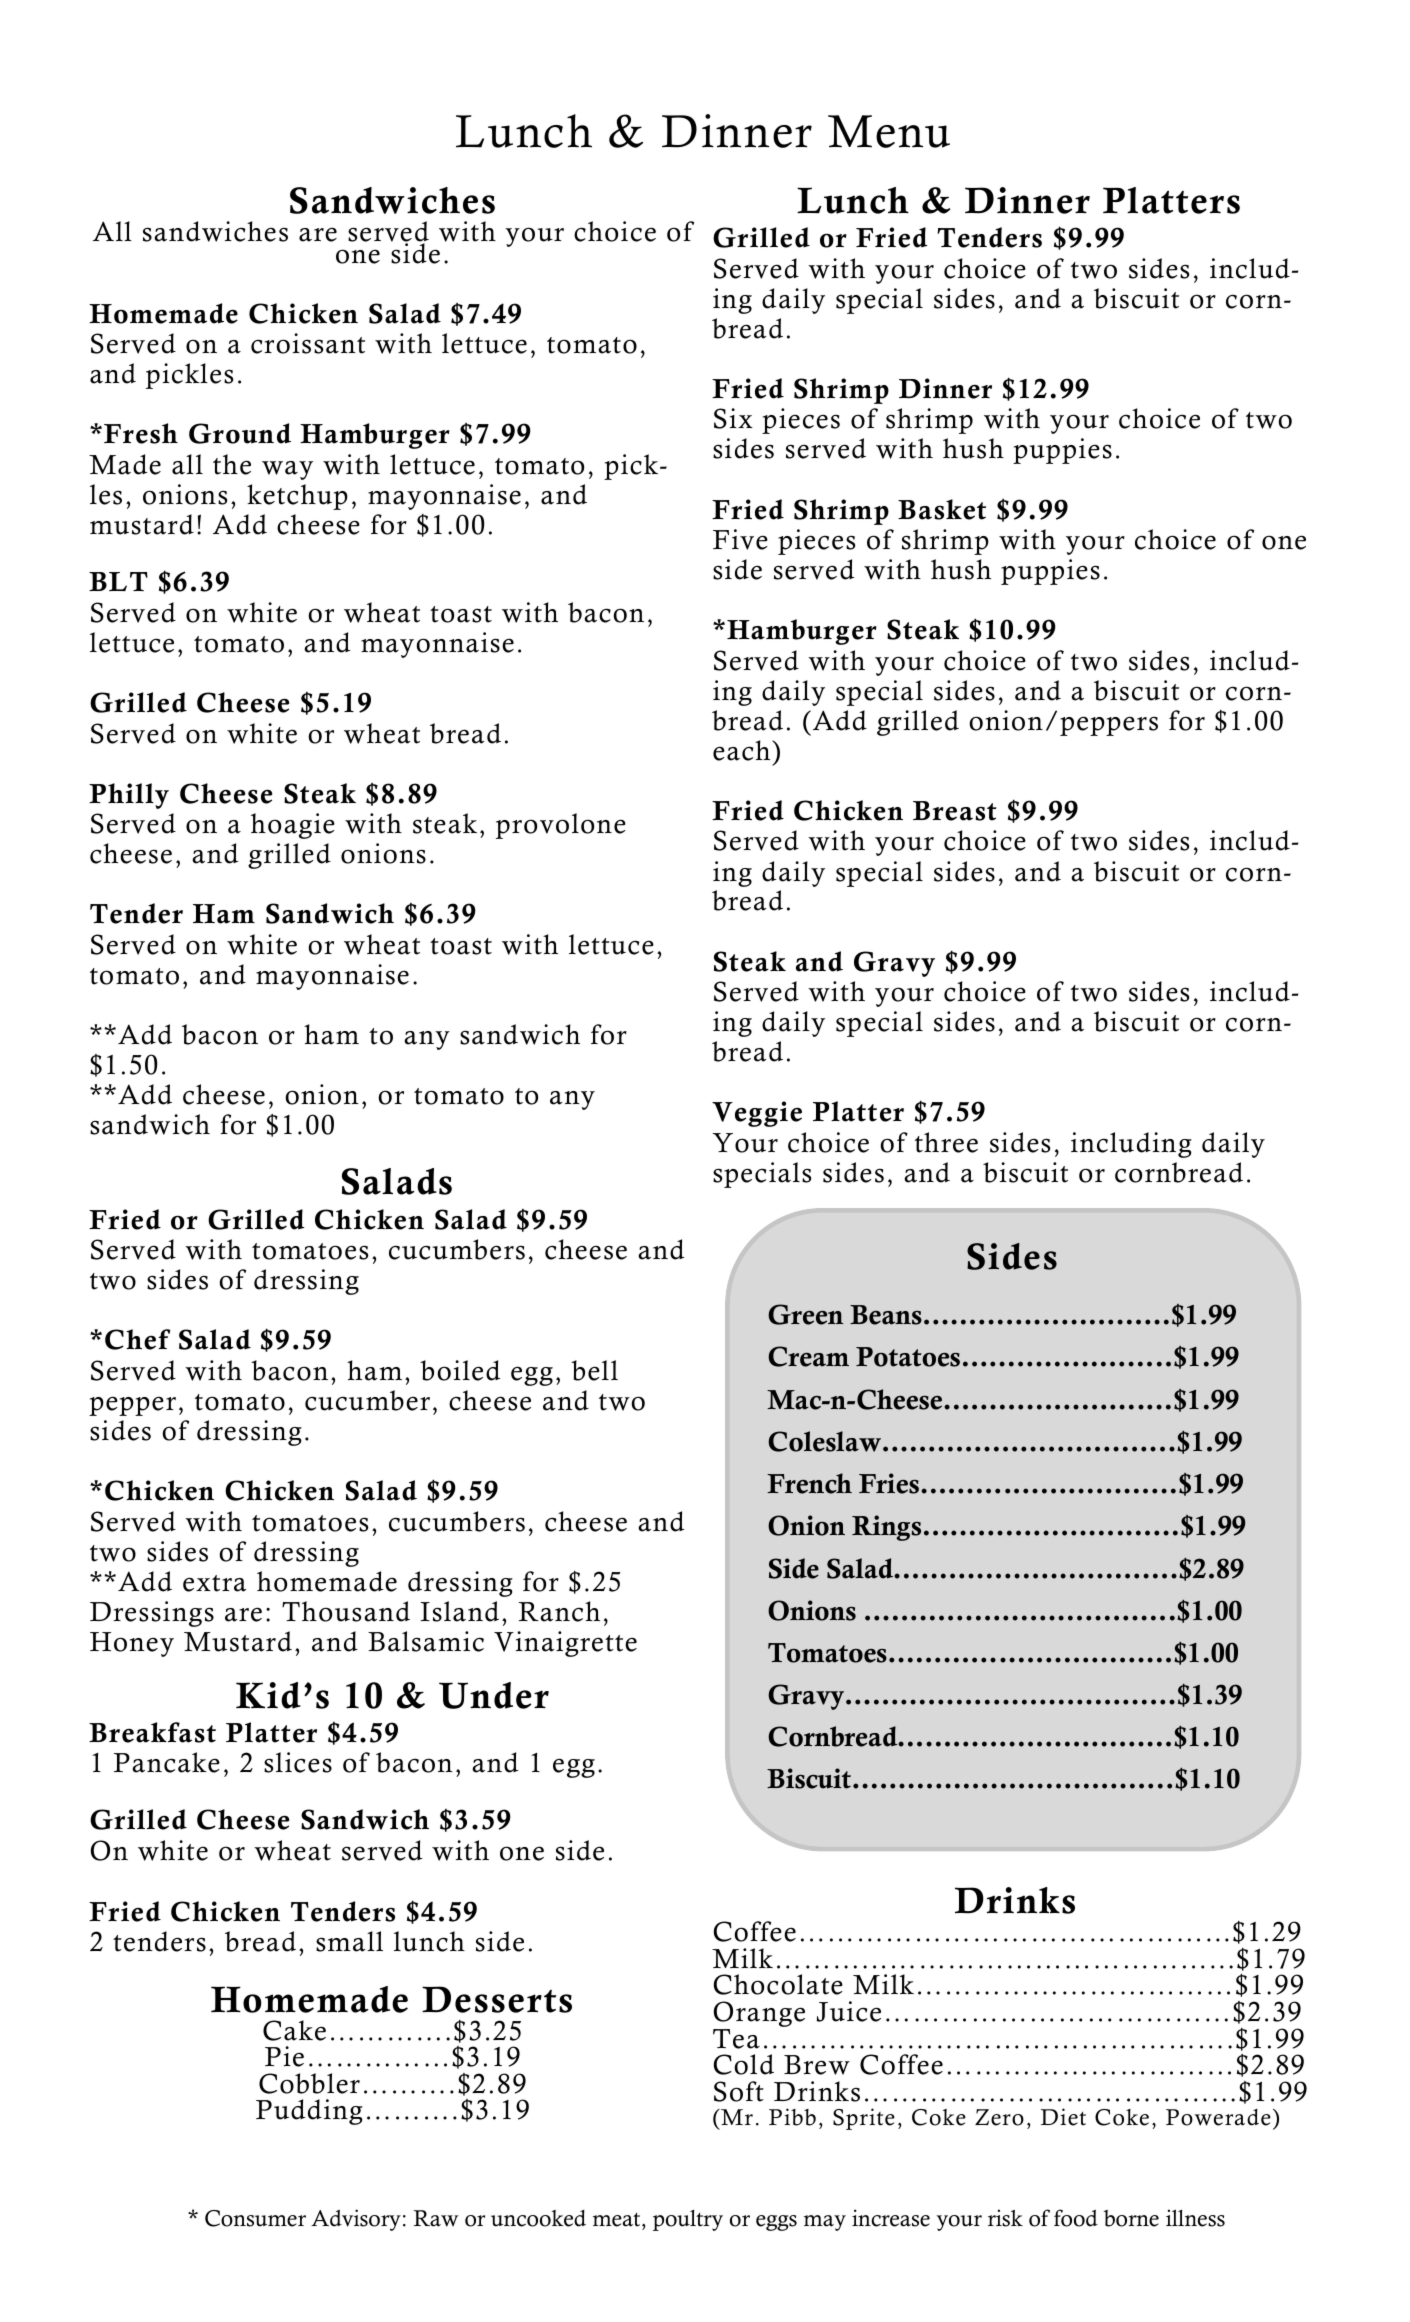 The image size is (1410, 2322). I want to click on Breast, so click(955, 811).
